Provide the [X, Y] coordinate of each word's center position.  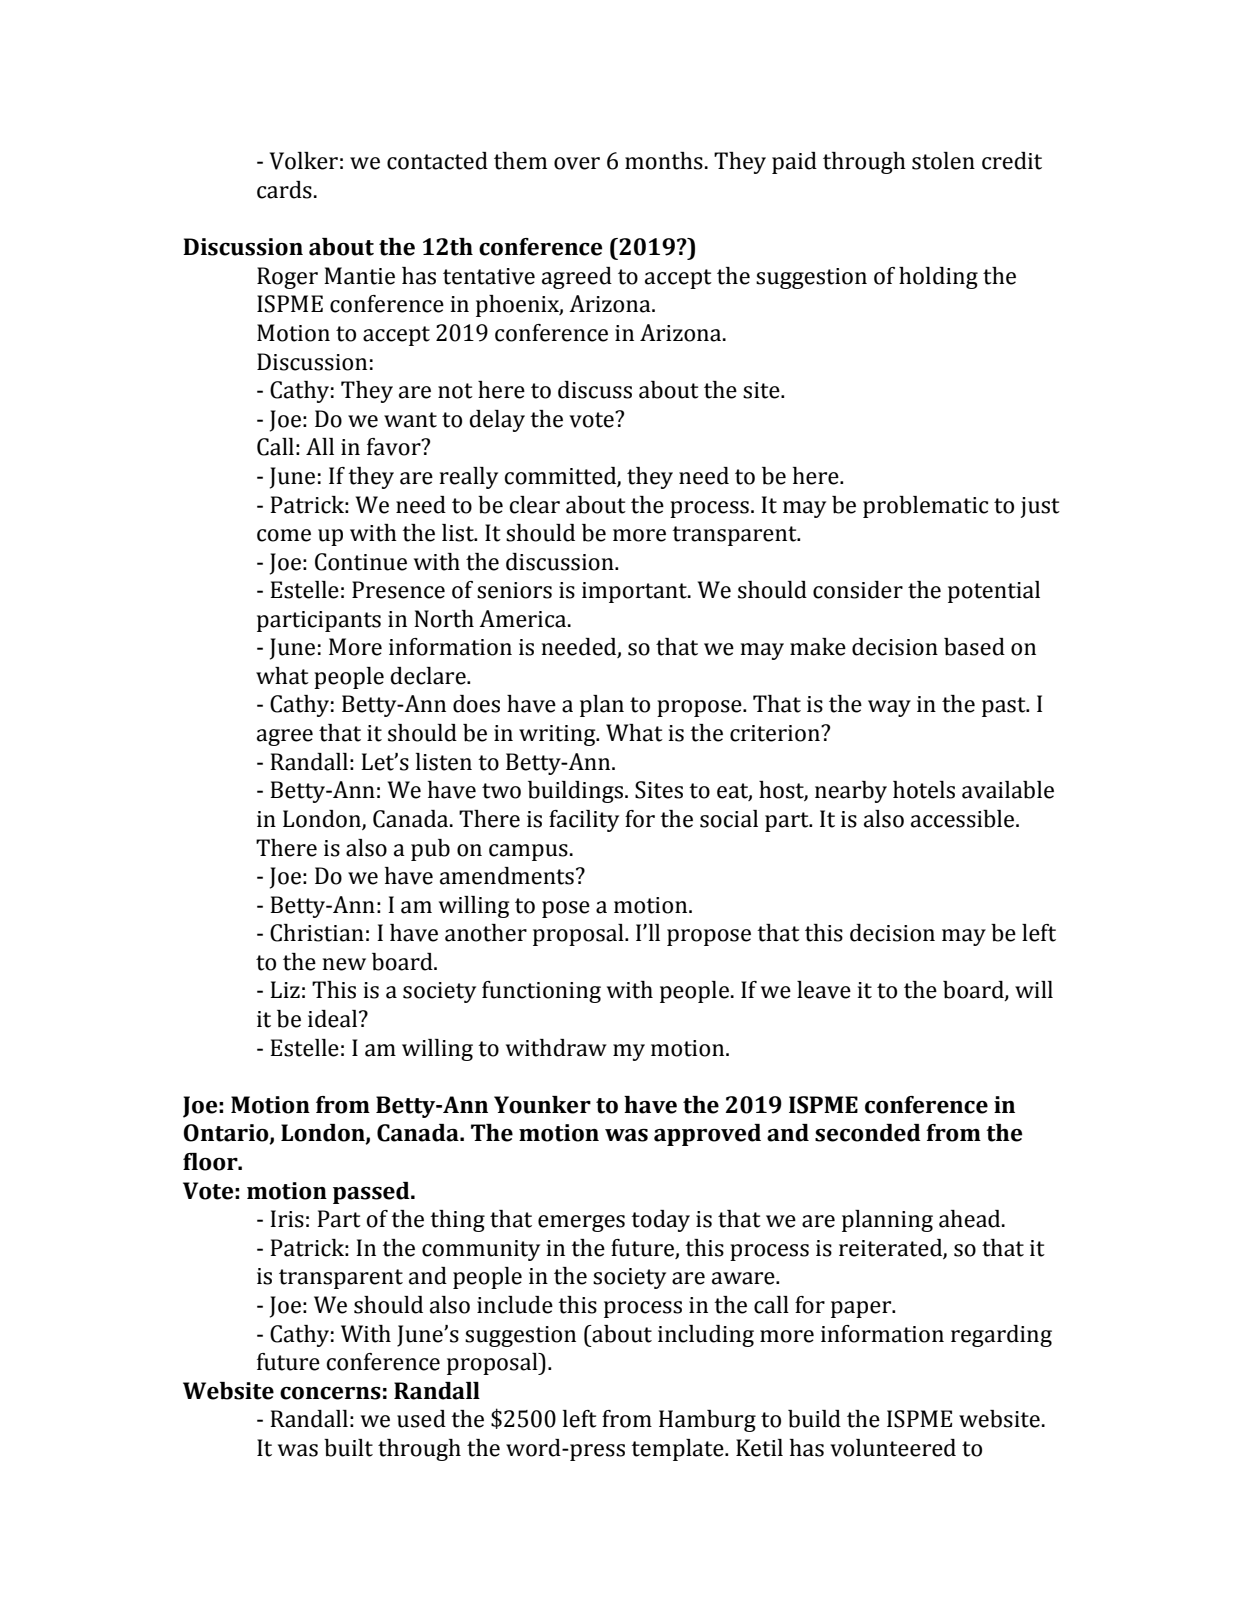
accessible [964, 819]
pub [430, 850]
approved [707, 1135]
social [729, 819]
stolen [943, 161]
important [635, 592]
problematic [925, 507]
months [664, 161]
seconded [868, 1133]
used [421, 1419]
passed [372, 1193]
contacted [437, 161]
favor [395, 447]
